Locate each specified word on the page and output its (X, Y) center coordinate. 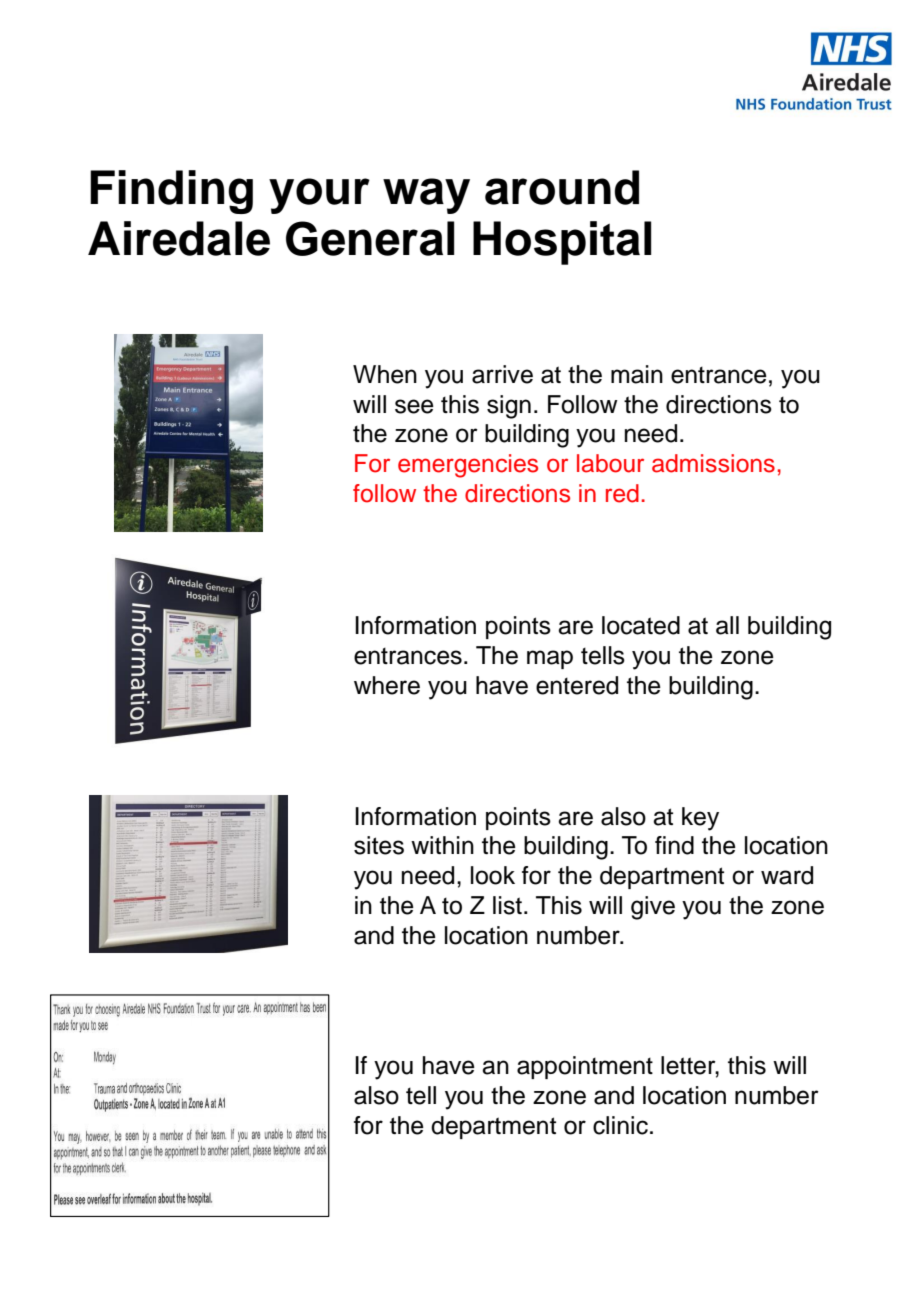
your (319, 196)
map (550, 659)
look (493, 875)
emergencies (468, 466)
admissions (713, 463)
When (385, 374)
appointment (585, 1067)
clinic (620, 1125)
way (426, 196)
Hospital (562, 243)
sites (379, 845)
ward (787, 875)
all (727, 625)
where (387, 685)
